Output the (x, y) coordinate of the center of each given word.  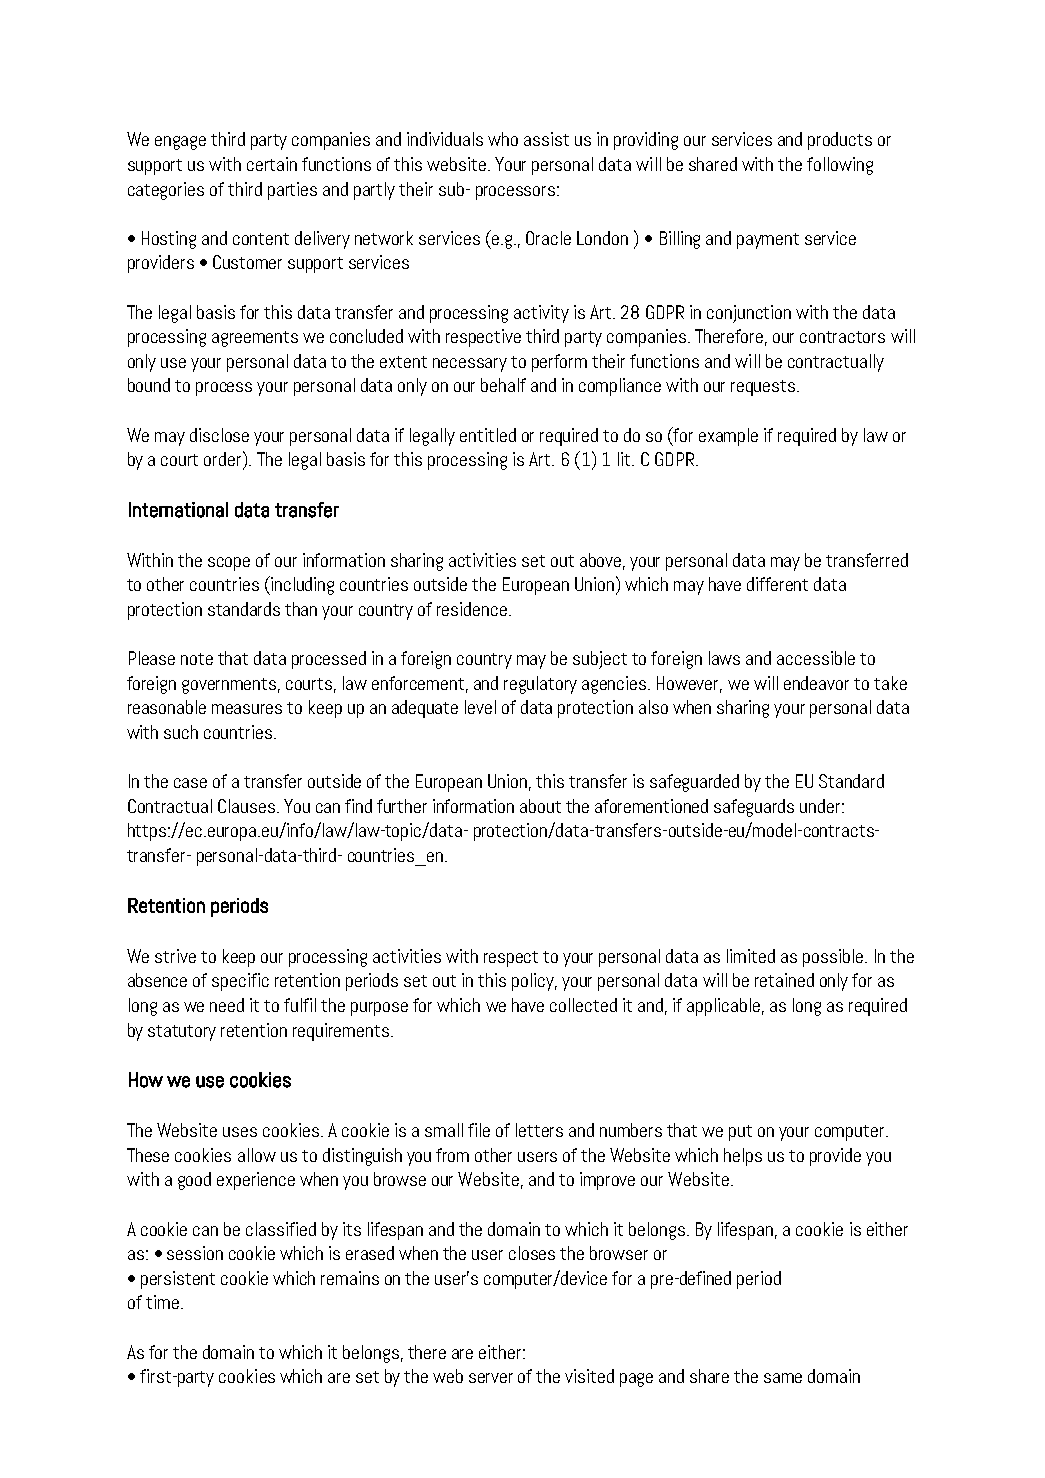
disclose (219, 435)
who (503, 139)
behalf (503, 385)
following (840, 166)
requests (764, 388)
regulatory (540, 685)
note (197, 659)
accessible (816, 658)
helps (743, 1157)
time (162, 1302)
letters (539, 1130)
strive (175, 956)
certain (272, 164)
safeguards (754, 808)
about (540, 806)
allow (257, 1155)
